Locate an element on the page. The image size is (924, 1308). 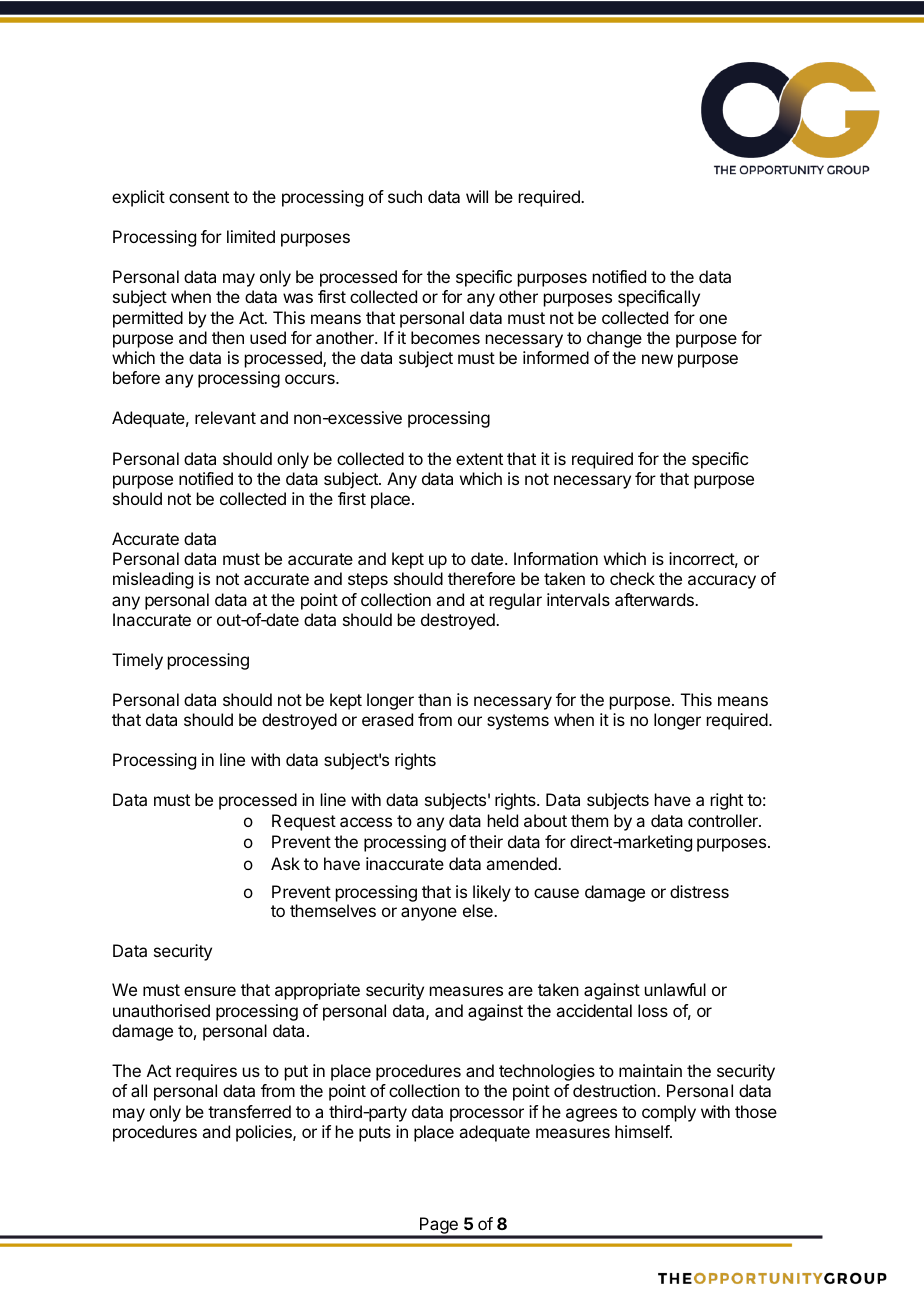
consent is located at coordinates (199, 197).
